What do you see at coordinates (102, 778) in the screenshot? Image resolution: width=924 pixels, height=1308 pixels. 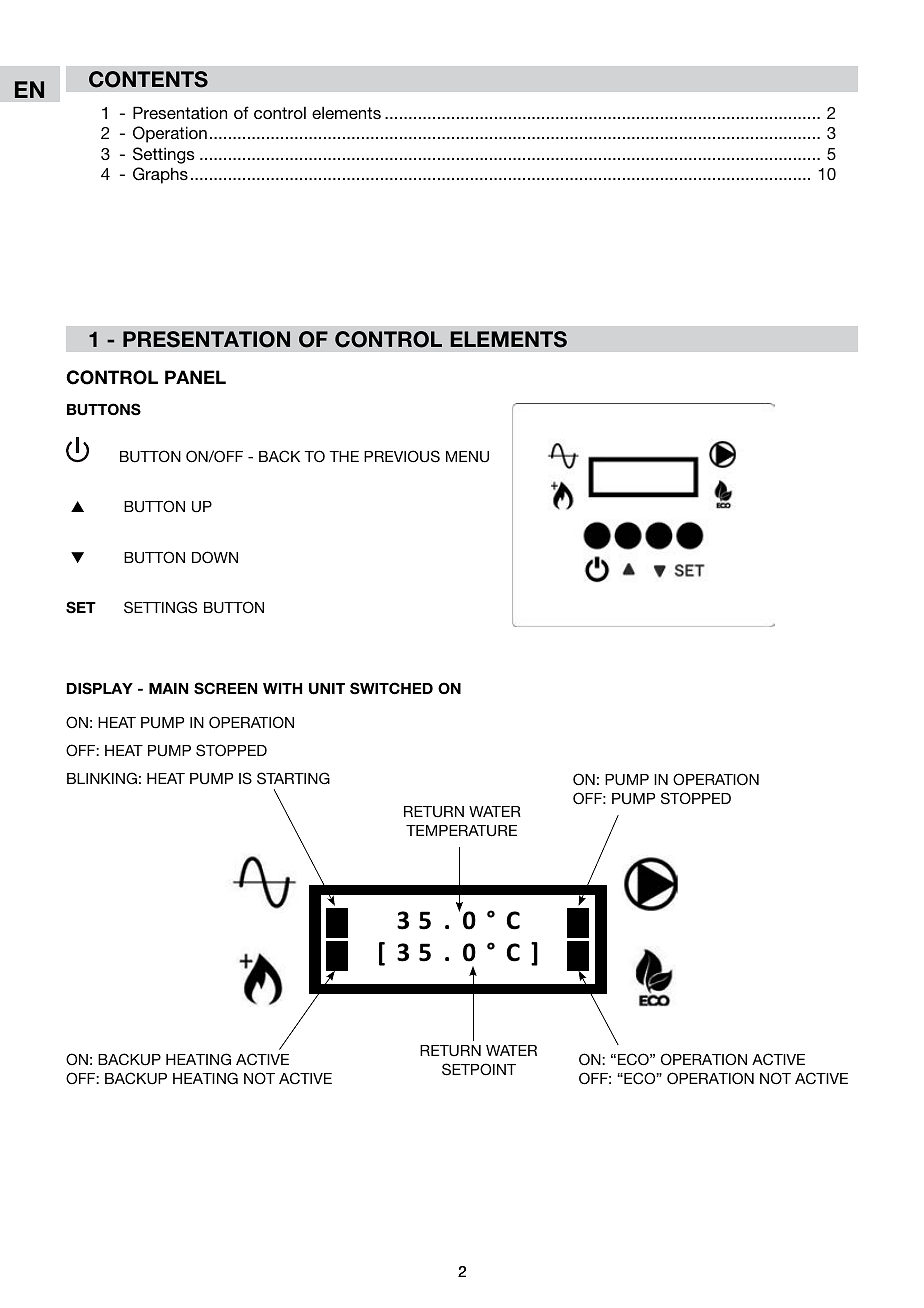 I see `BLINKING` at bounding box center [102, 778].
